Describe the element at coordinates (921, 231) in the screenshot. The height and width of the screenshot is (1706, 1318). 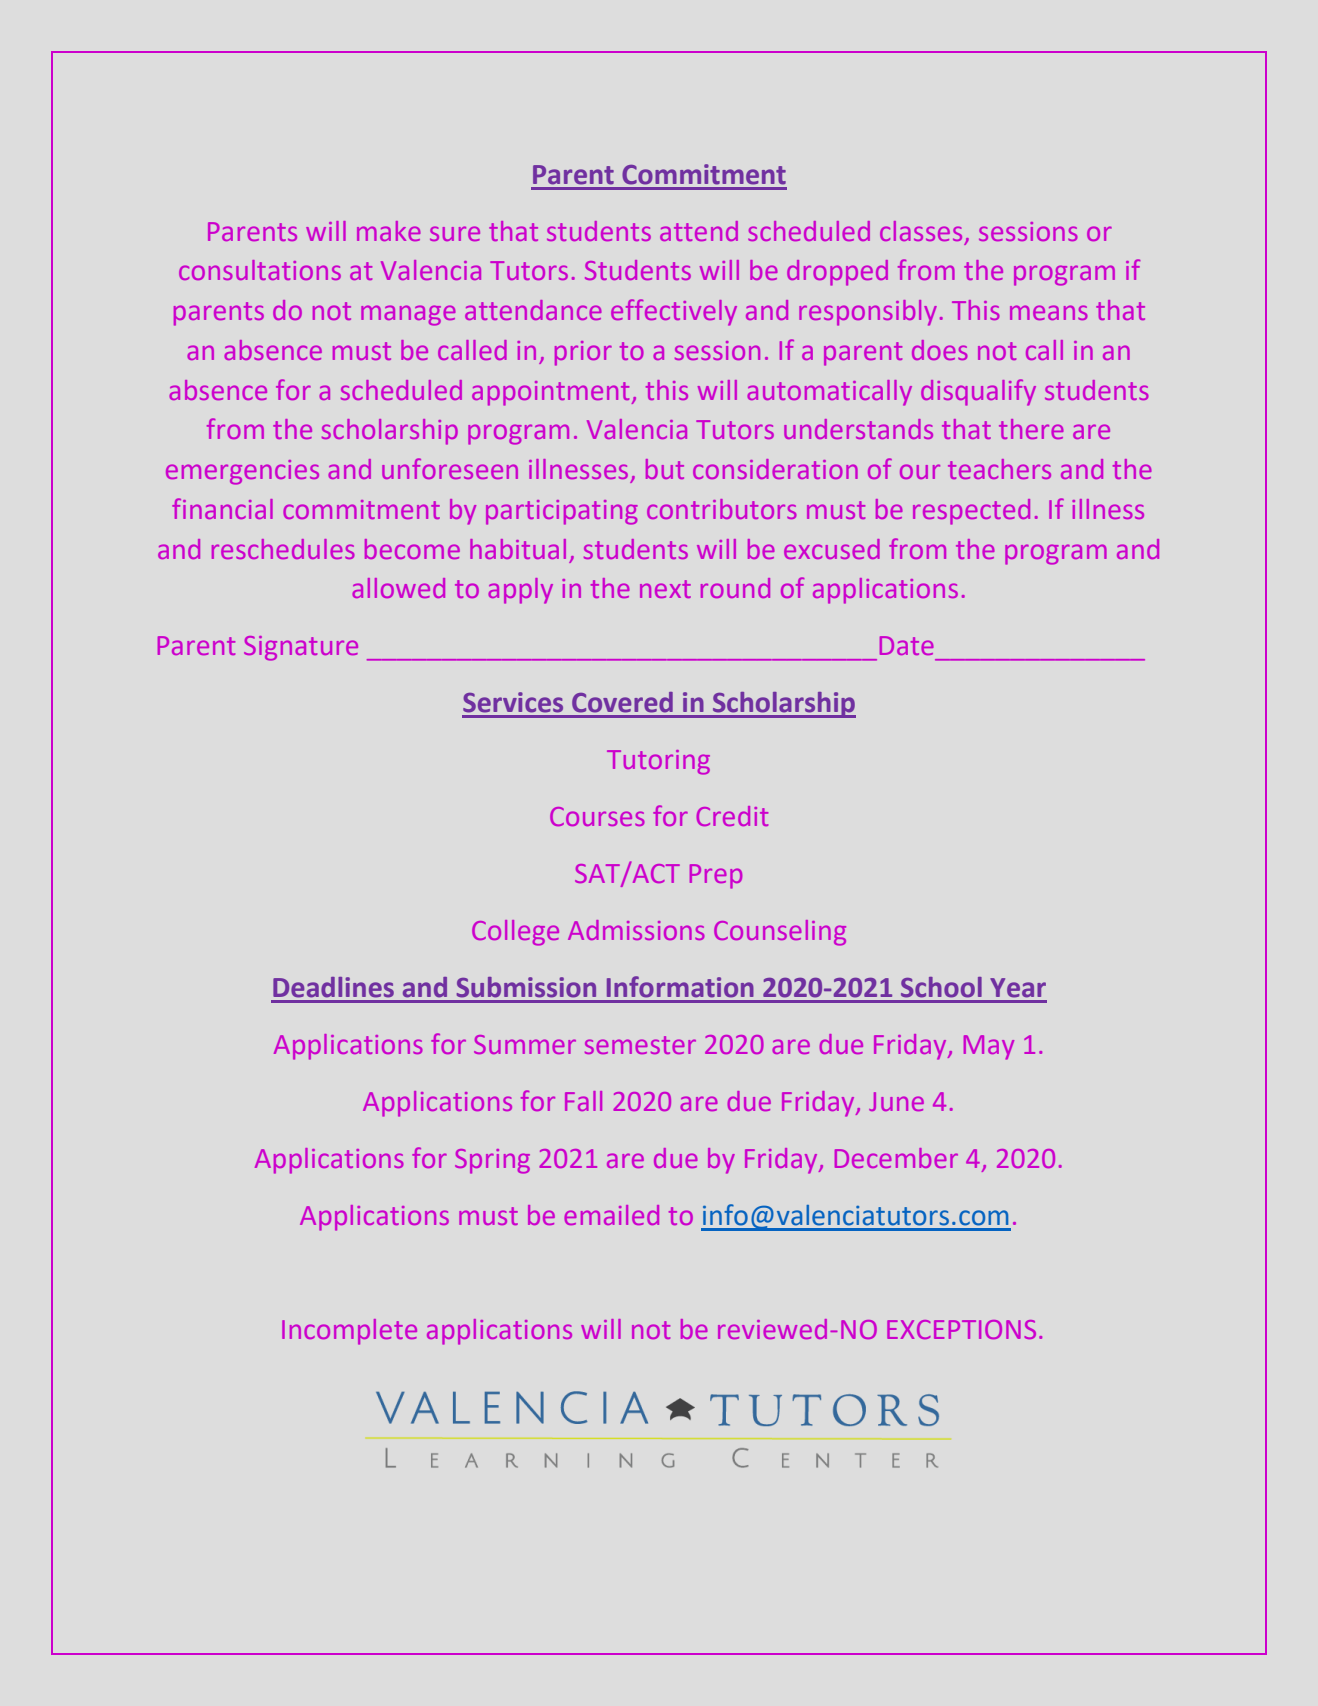
I see `classes` at that location.
